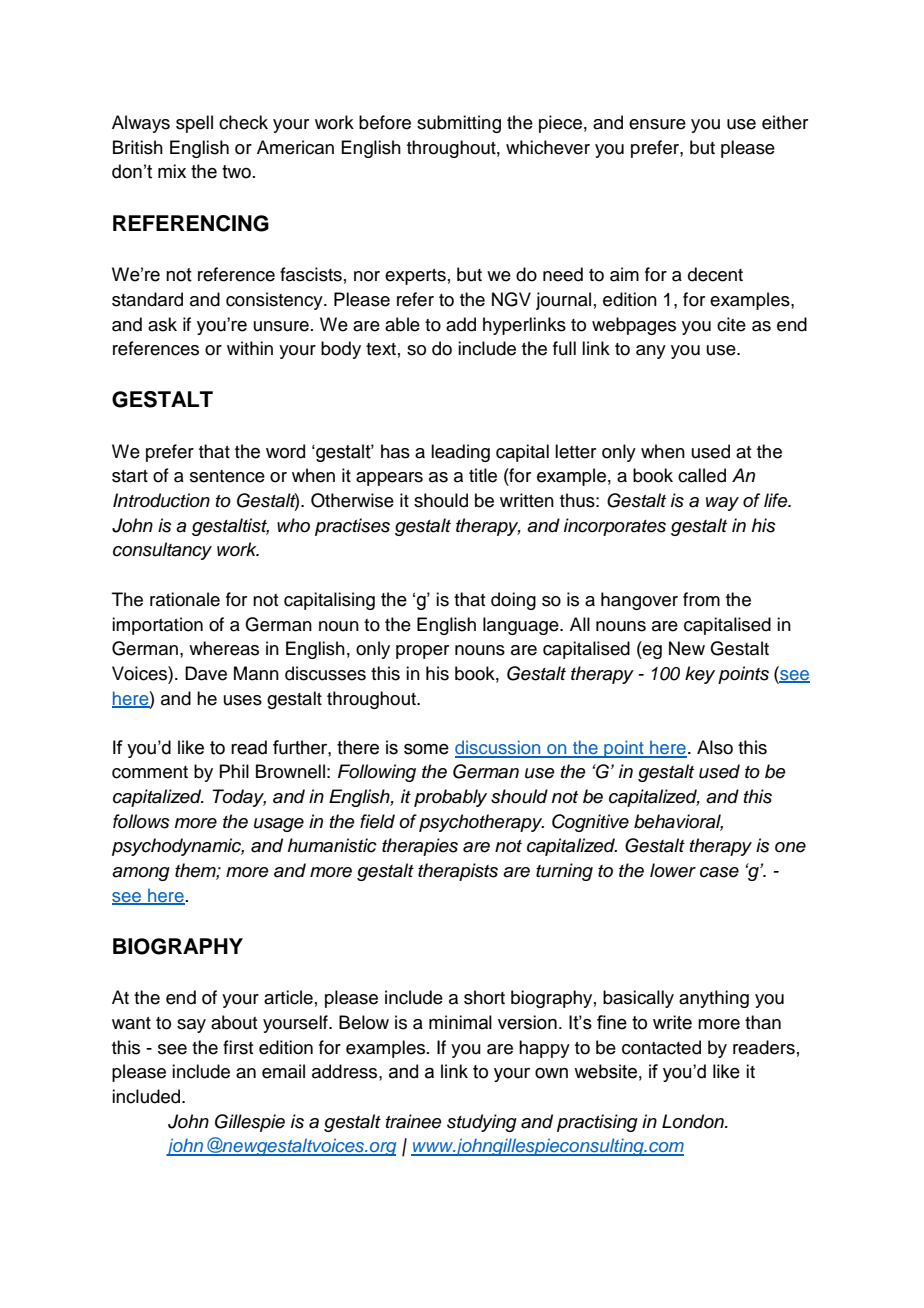 This page has width=924, height=1308. Describe the element at coordinates (657, 124) in the page. I see `ensure` at that location.
